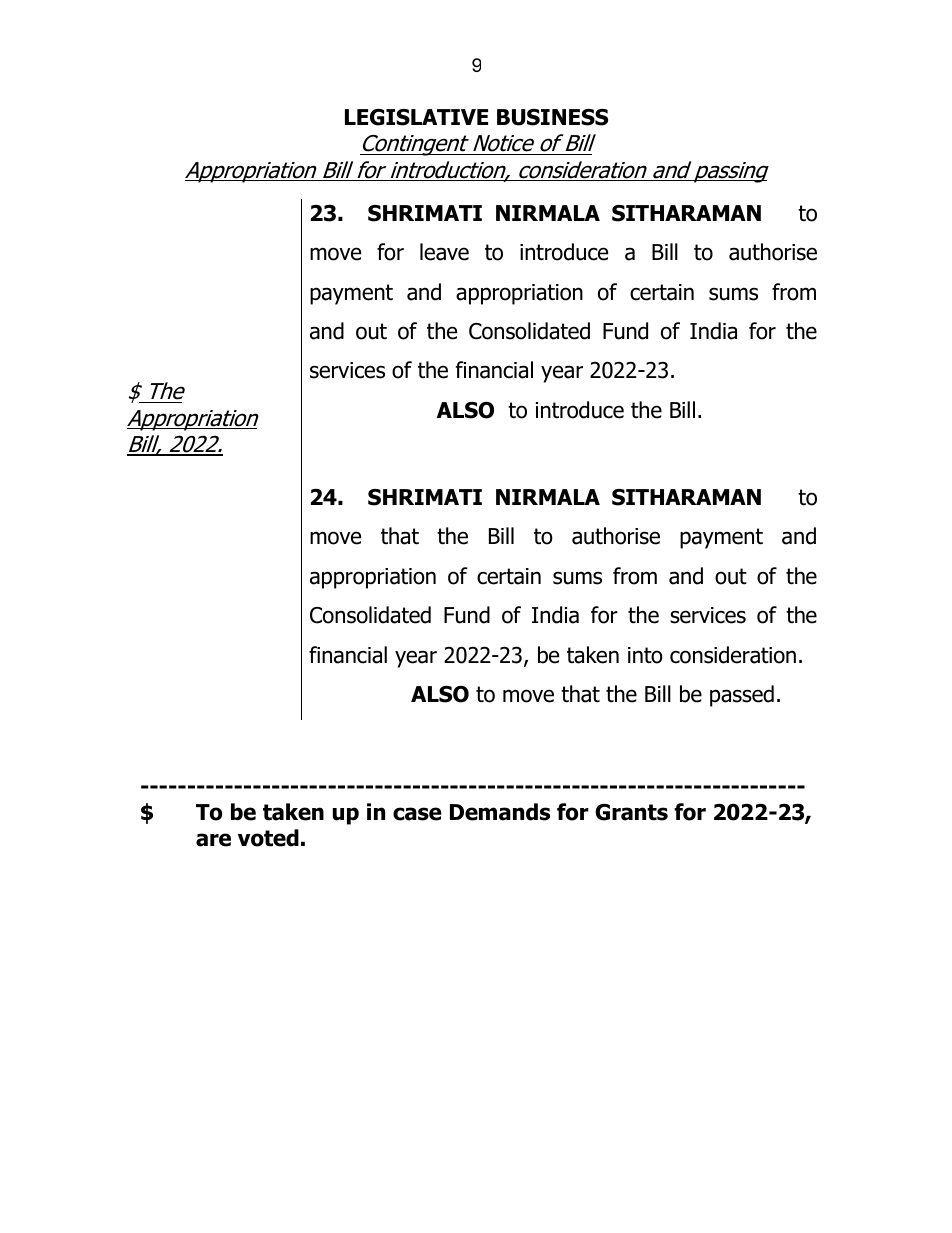 The width and height of the screenshot is (952, 1233). I want to click on LEGISLATIVE, so click(416, 117).
